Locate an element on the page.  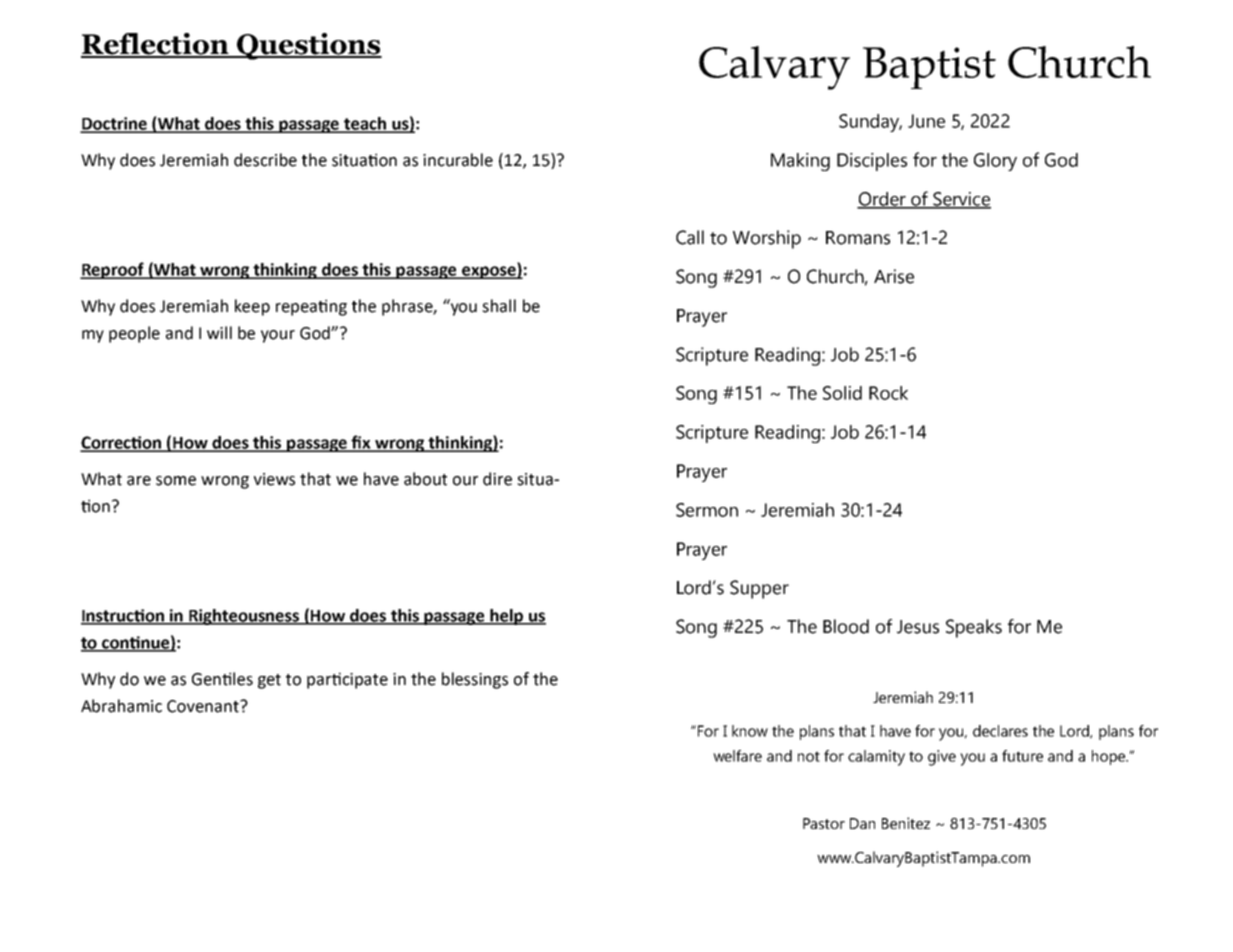
blessings is located at coordinates (475, 680).
